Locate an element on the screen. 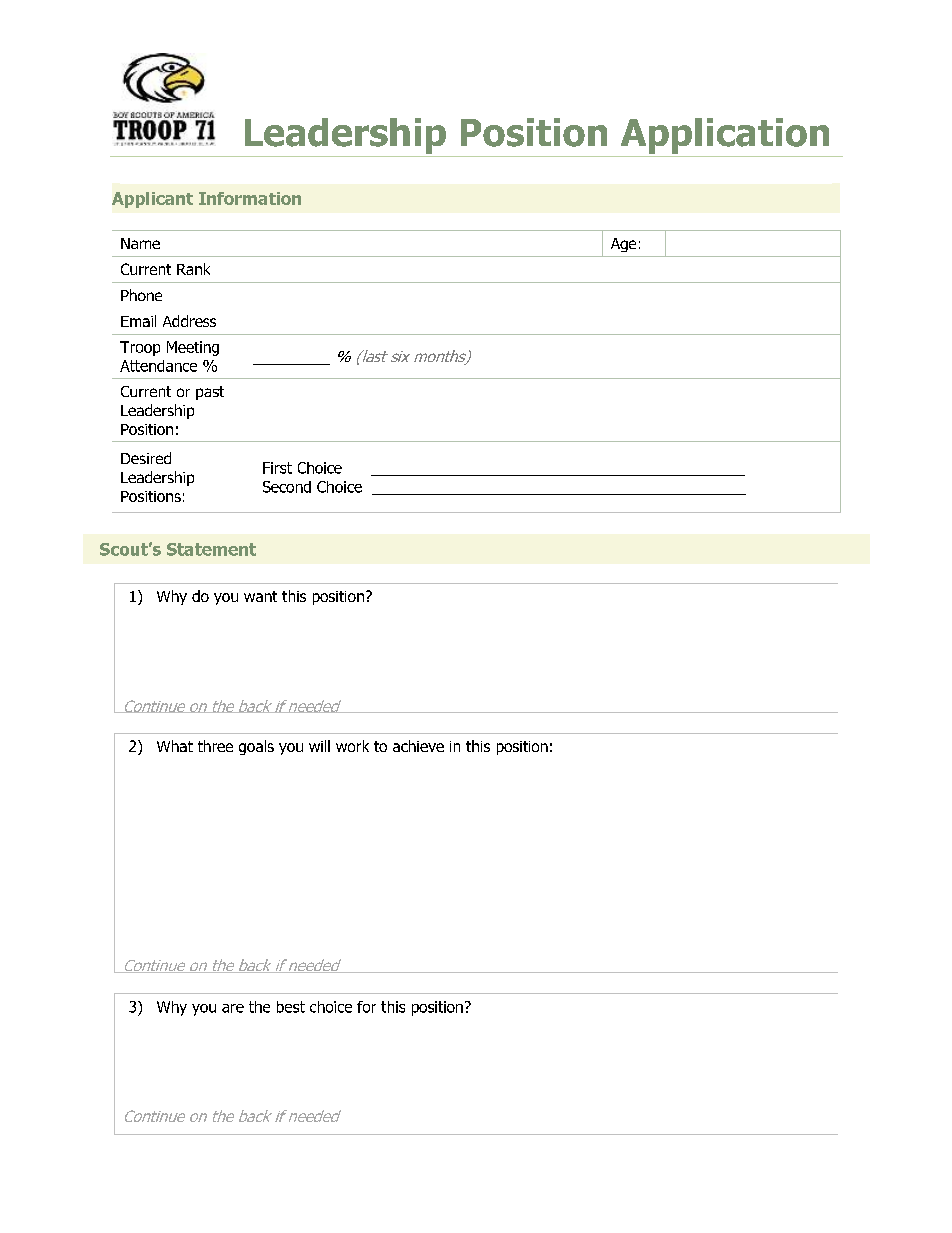 The width and height of the screenshot is (952, 1233). Statement is located at coordinates (211, 549).
